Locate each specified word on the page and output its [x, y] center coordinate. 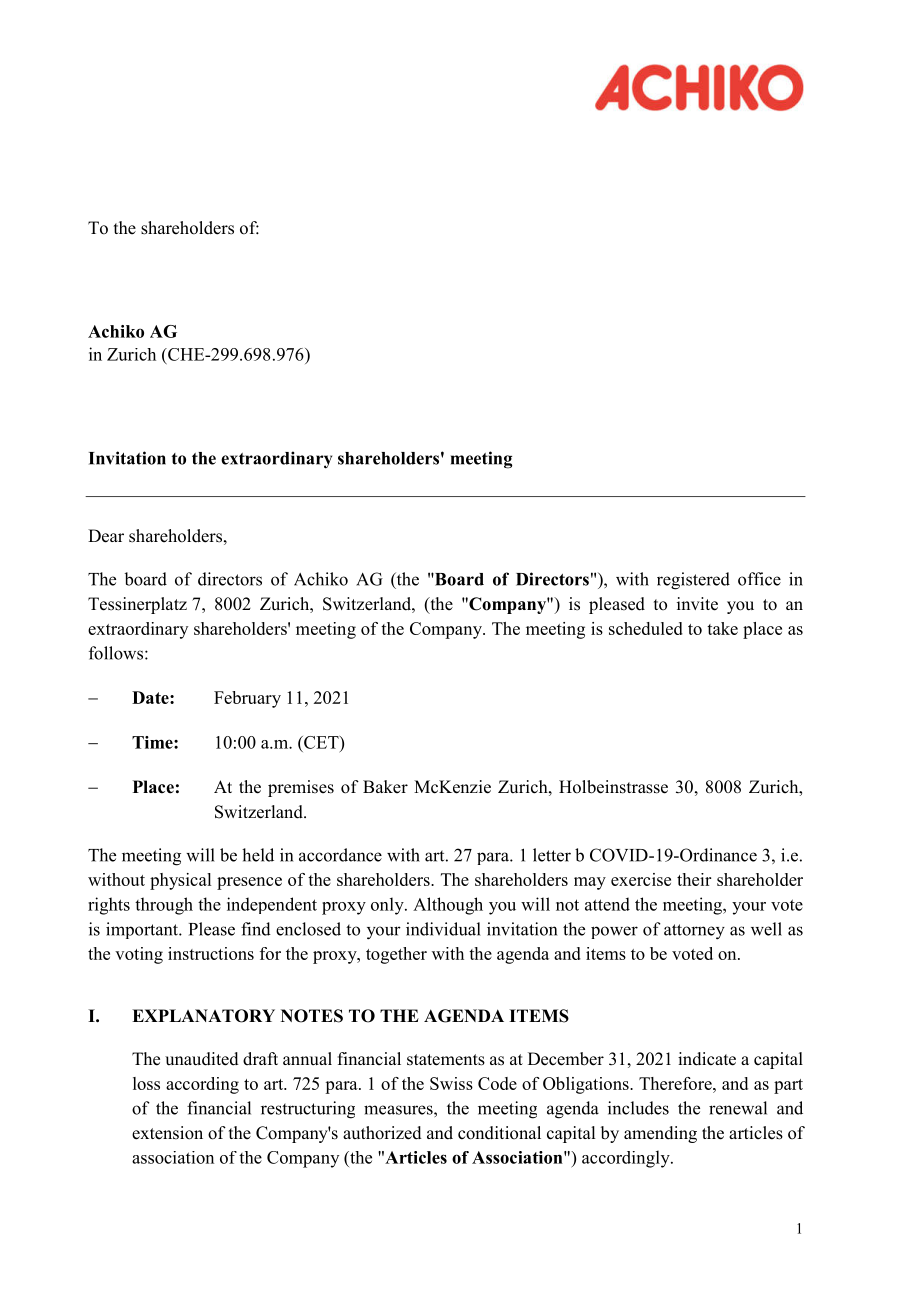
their [694, 879]
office [759, 579]
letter [552, 855]
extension [167, 1133]
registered [693, 581]
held [258, 855]
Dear [106, 536]
